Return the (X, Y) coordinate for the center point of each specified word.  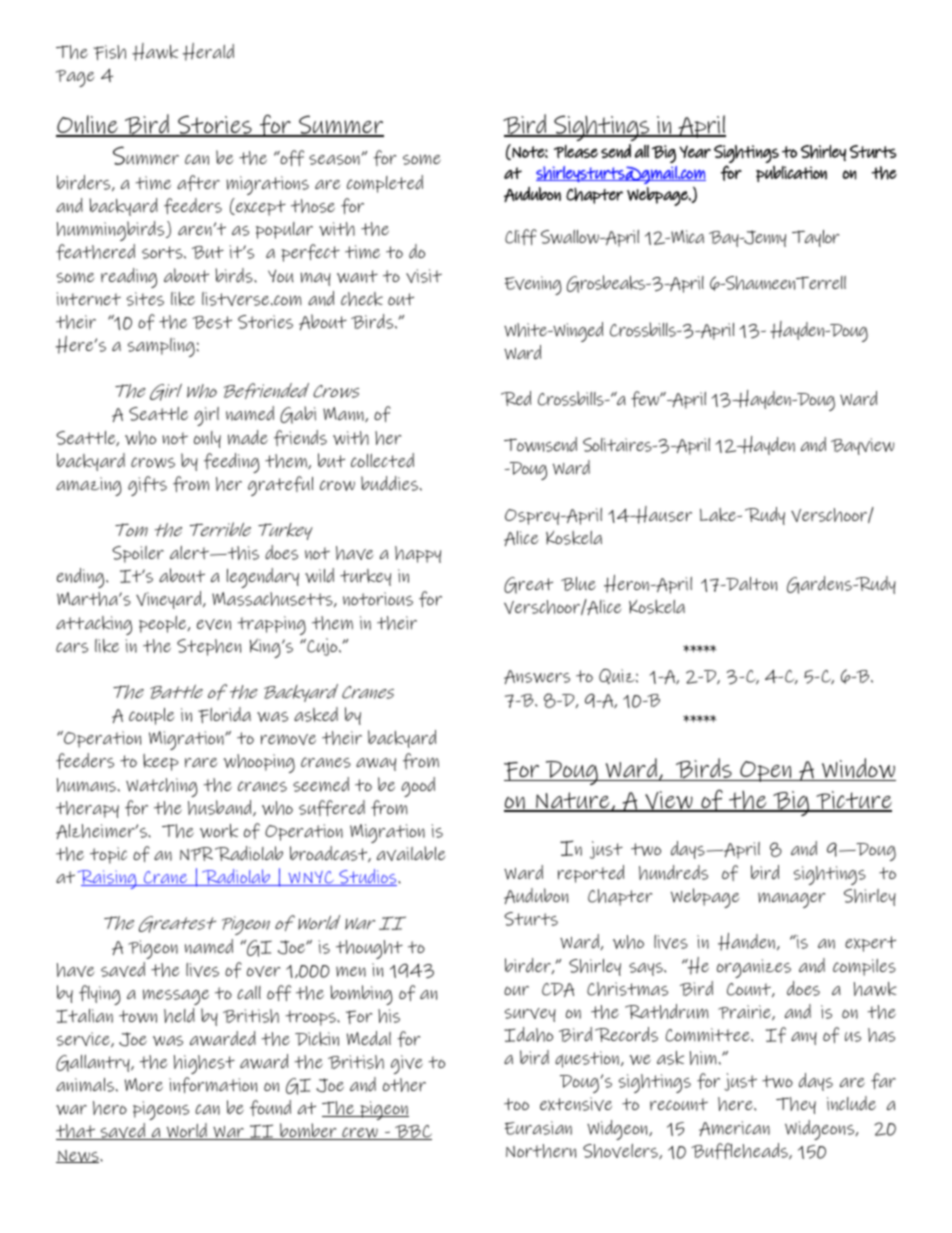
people (164, 624)
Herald (208, 52)
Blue (578, 584)
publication (791, 173)
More (144, 1084)
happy (418, 554)
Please (576, 151)
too (516, 1104)
